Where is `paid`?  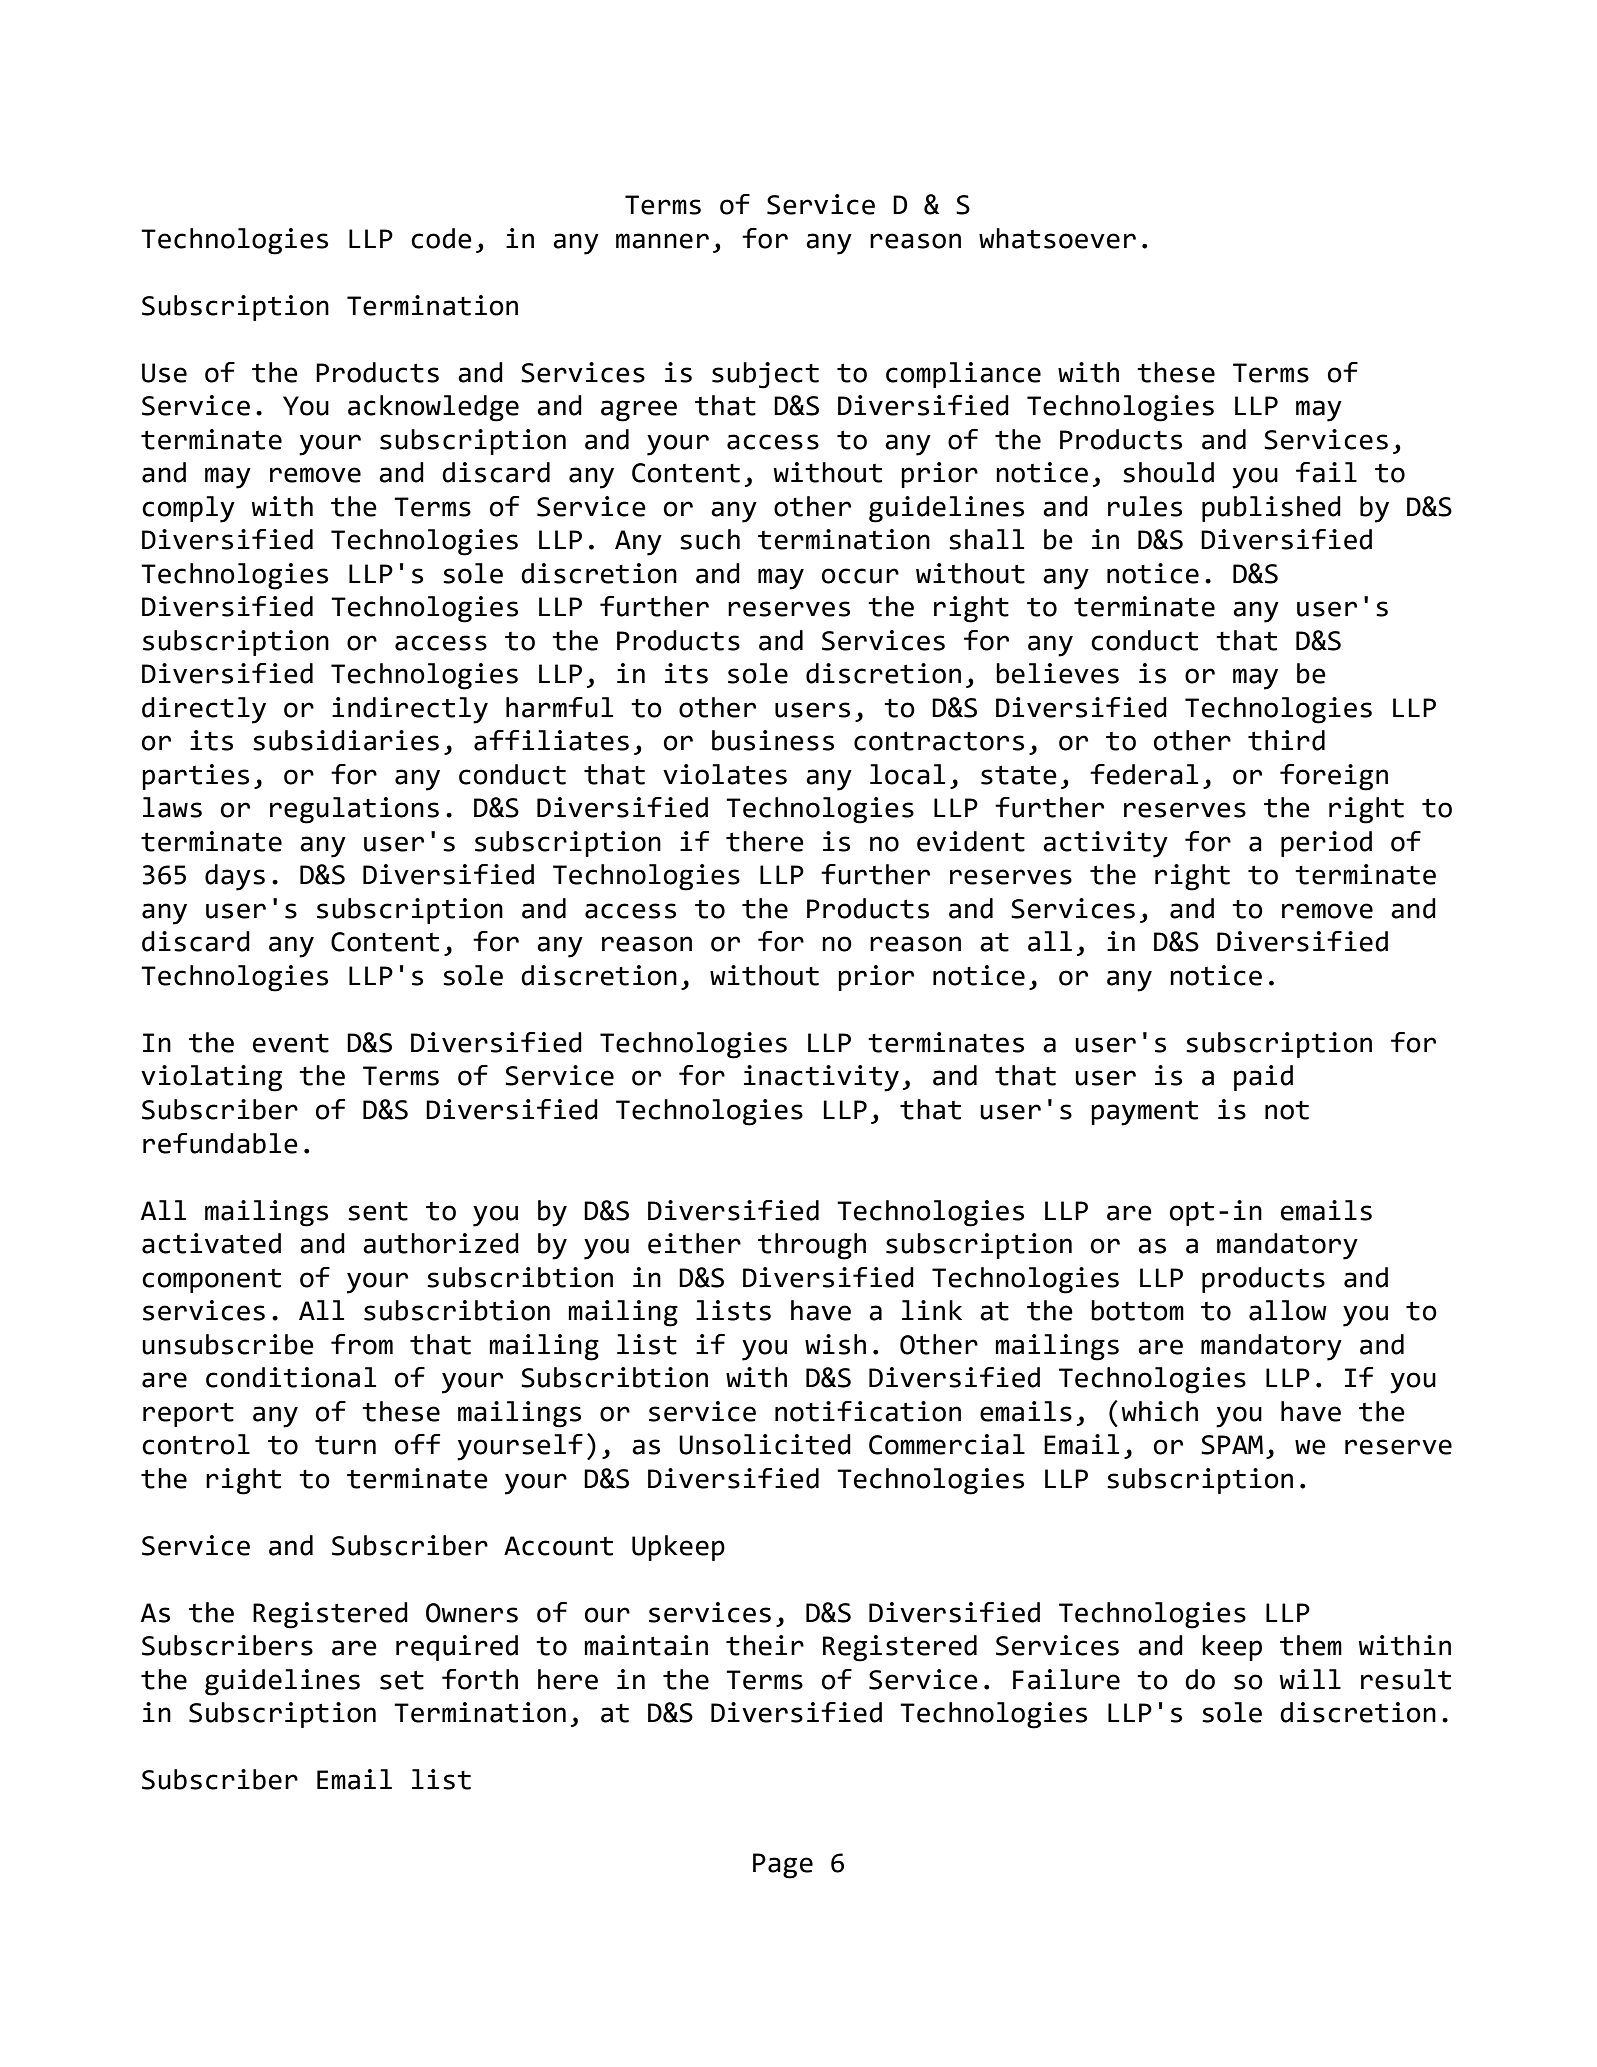
paid is located at coordinates (1263, 1078).
